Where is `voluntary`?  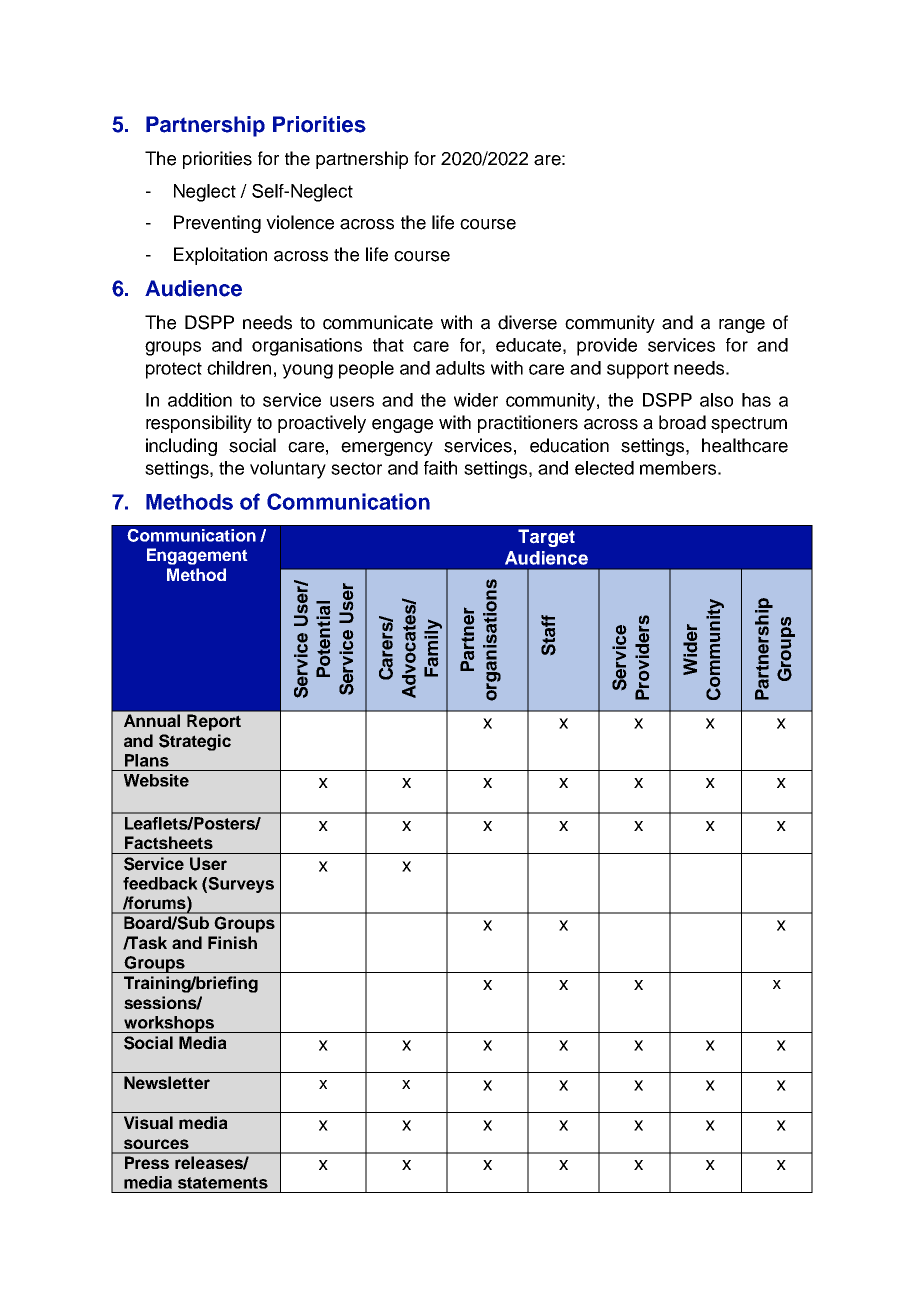 voluntary is located at coordinates (288, 470).
